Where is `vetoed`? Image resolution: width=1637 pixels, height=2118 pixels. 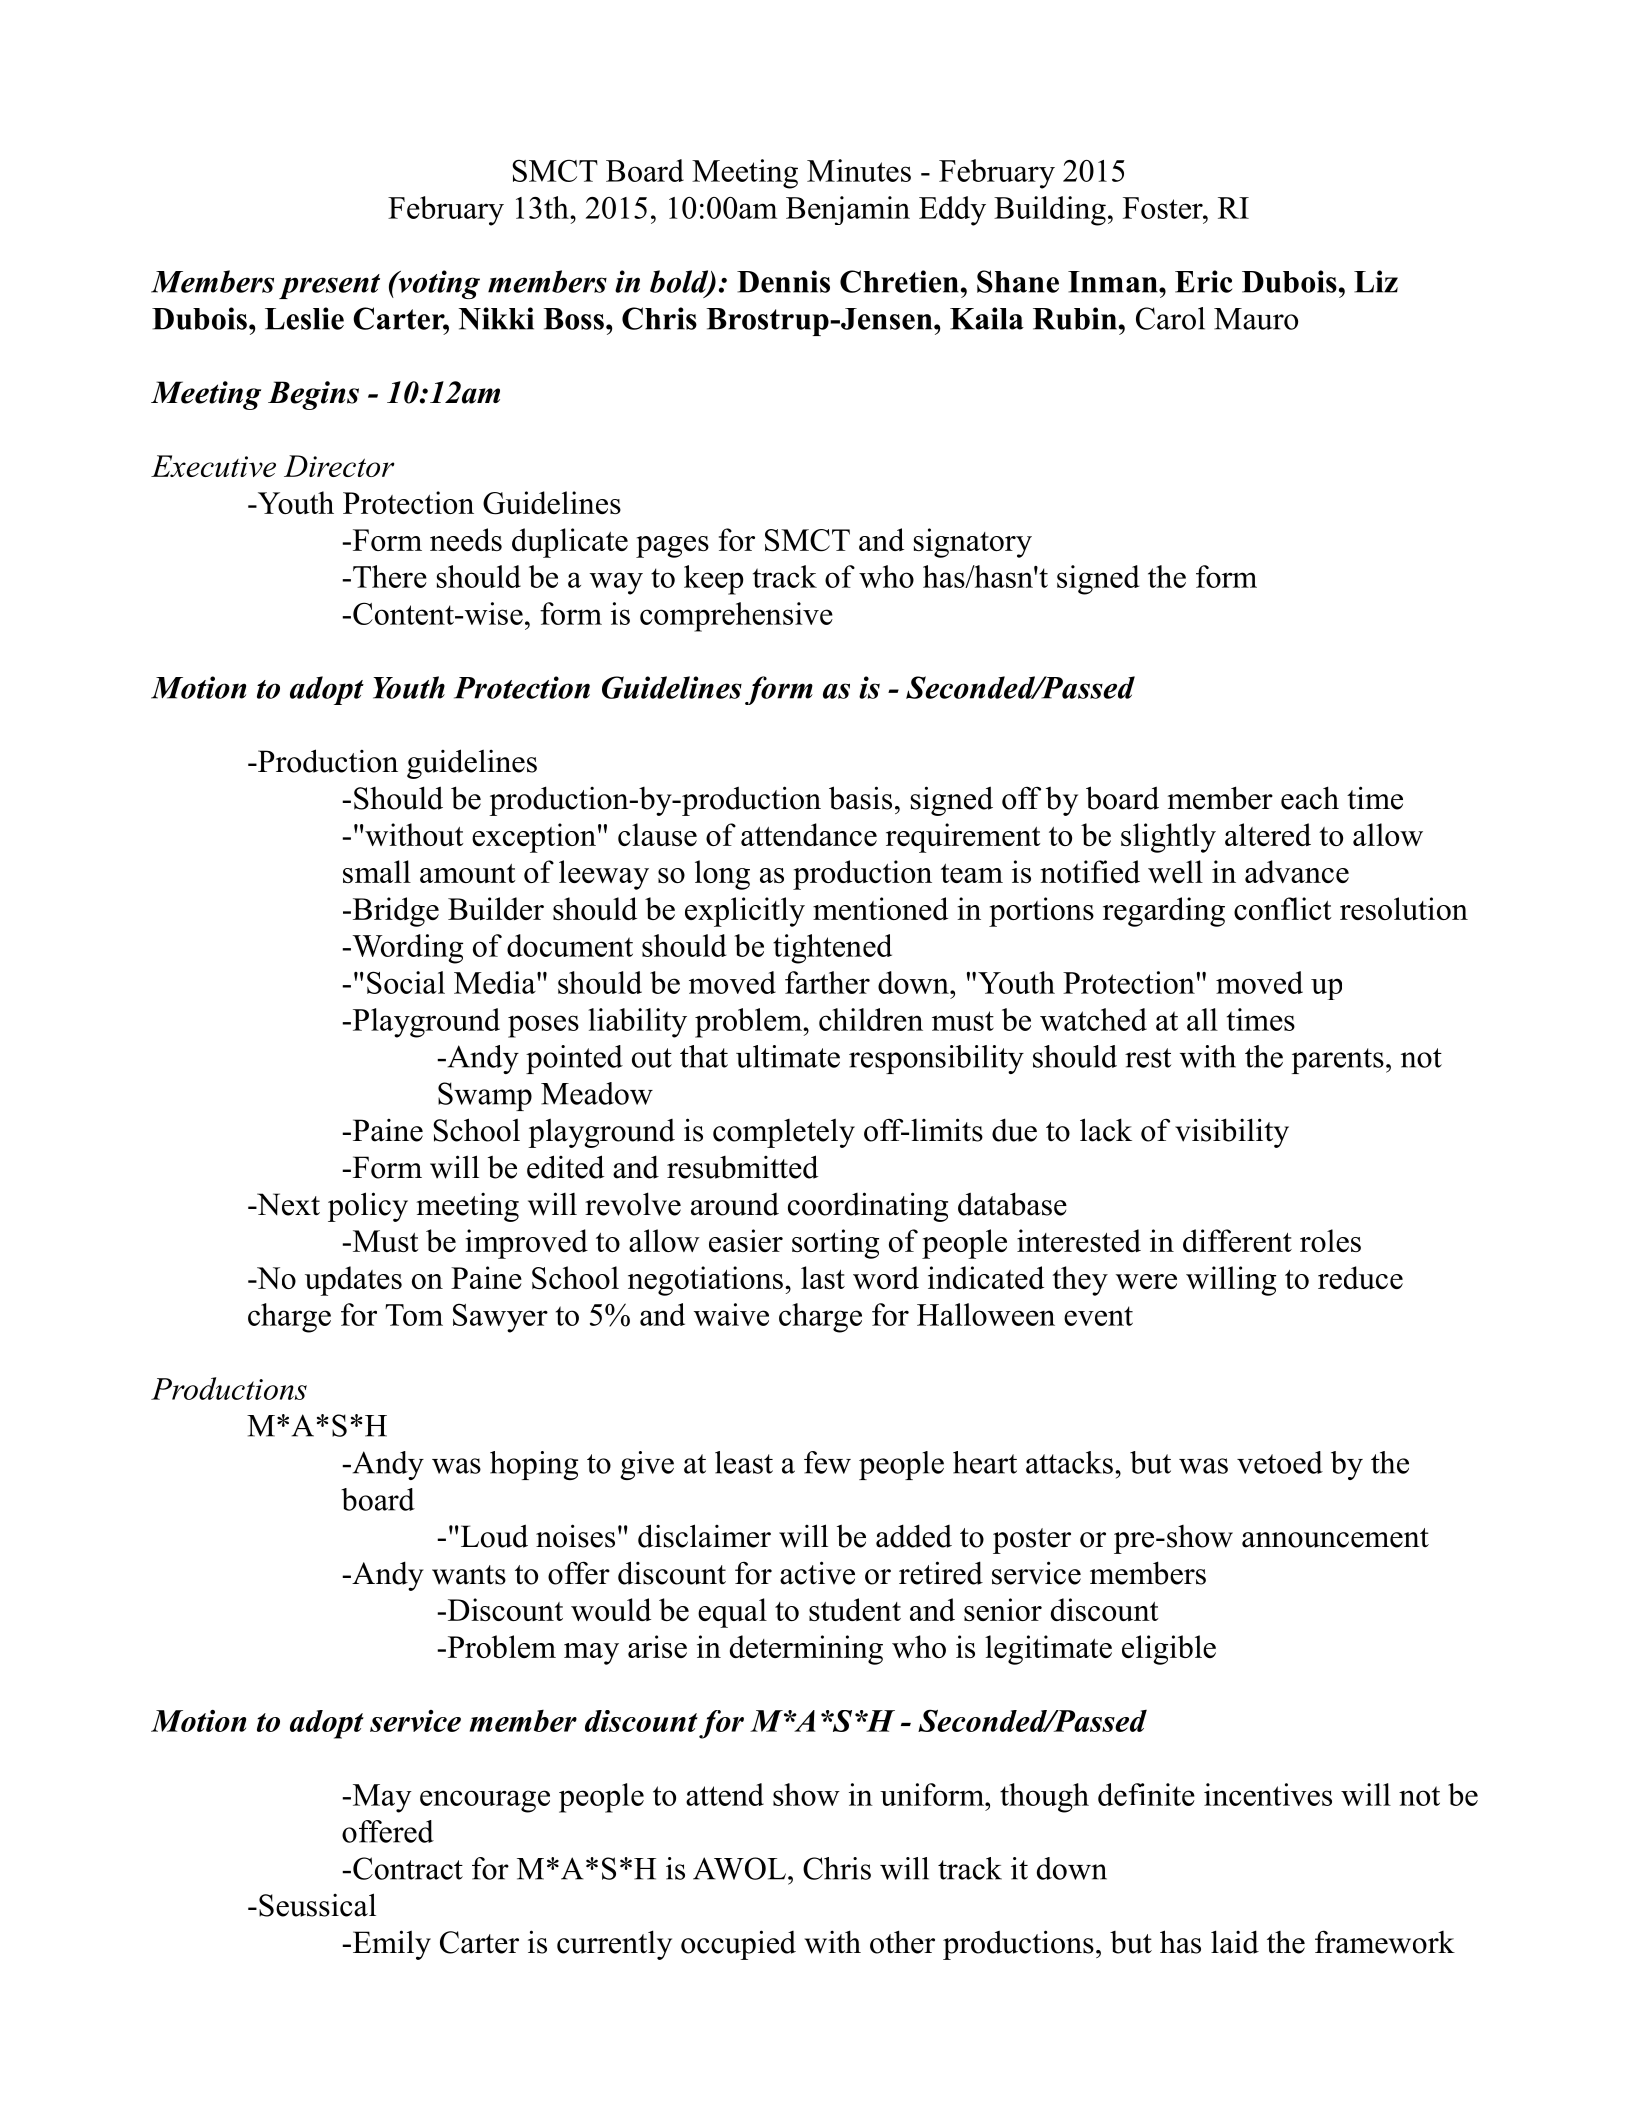
vetoed is located at coordinates (1280, 1462).
